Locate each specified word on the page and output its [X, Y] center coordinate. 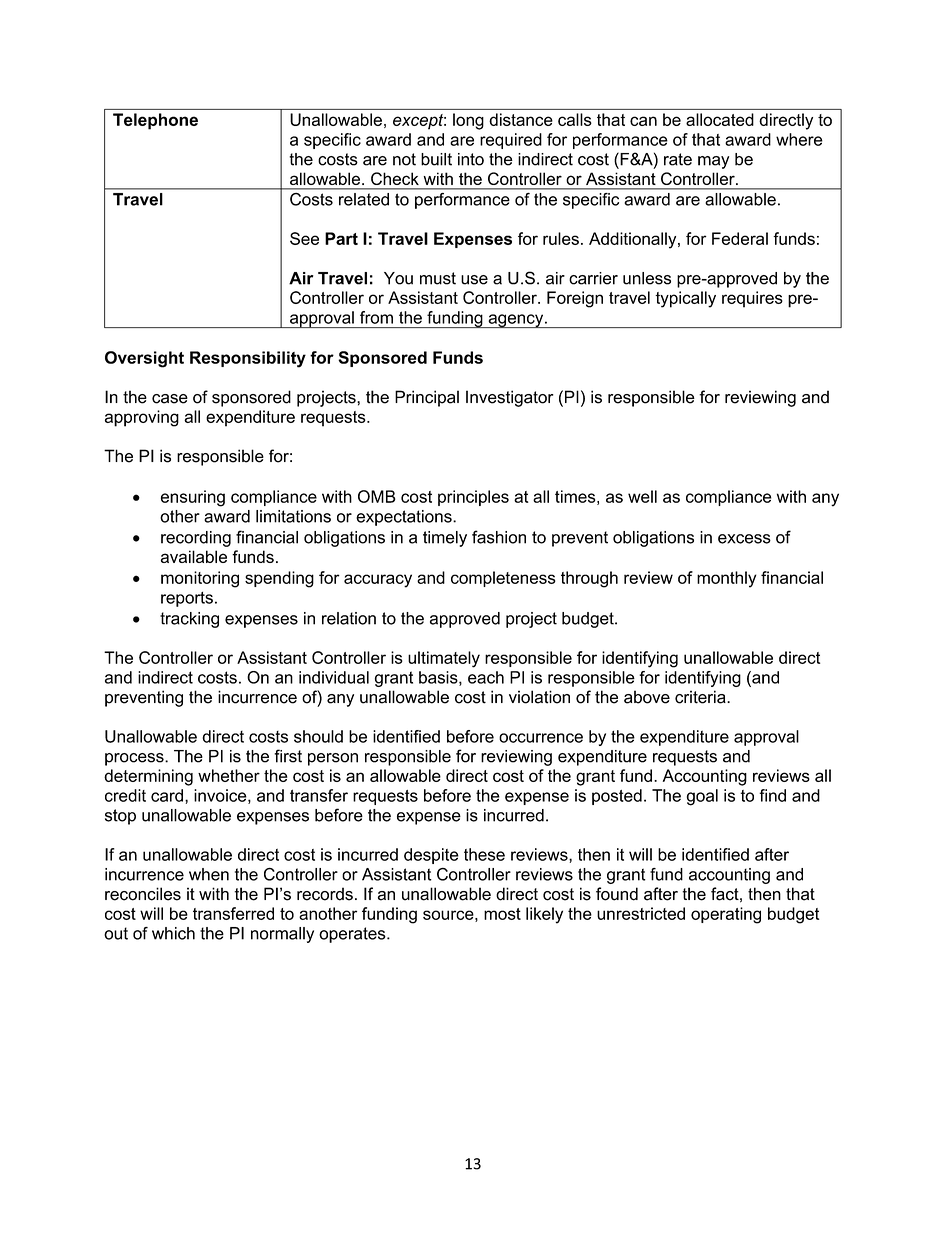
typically [685, 299]
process [135, 759]
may [713, 162]
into [471, 159]
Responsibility [248, 359]
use [474, 280]
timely [445, 539]
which [173, 933]
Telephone [155, 121]
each [486, 677]
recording [196, 539]
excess [744, 539]
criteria [701, 697]
